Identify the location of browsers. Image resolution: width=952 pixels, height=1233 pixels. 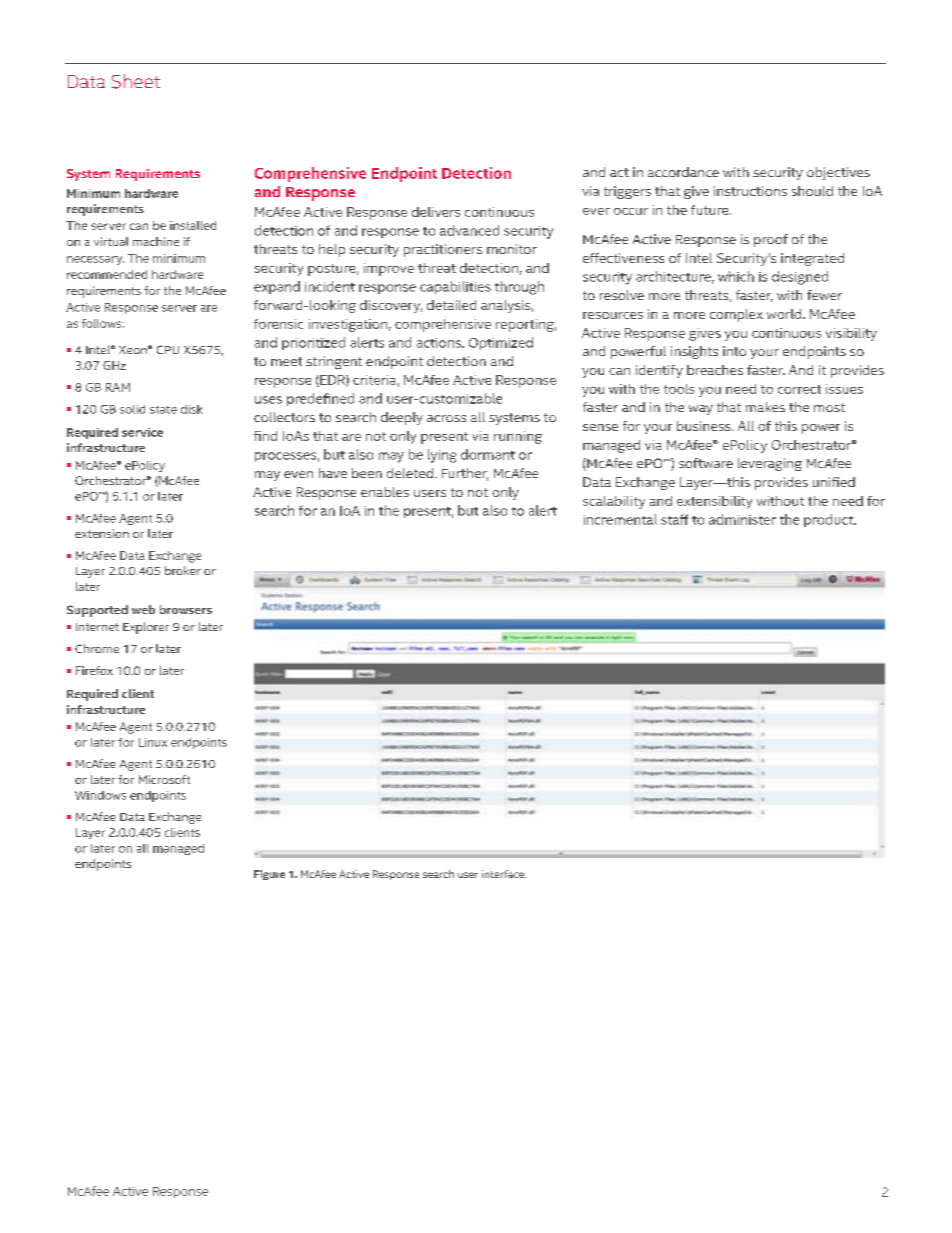
(186, 609).
